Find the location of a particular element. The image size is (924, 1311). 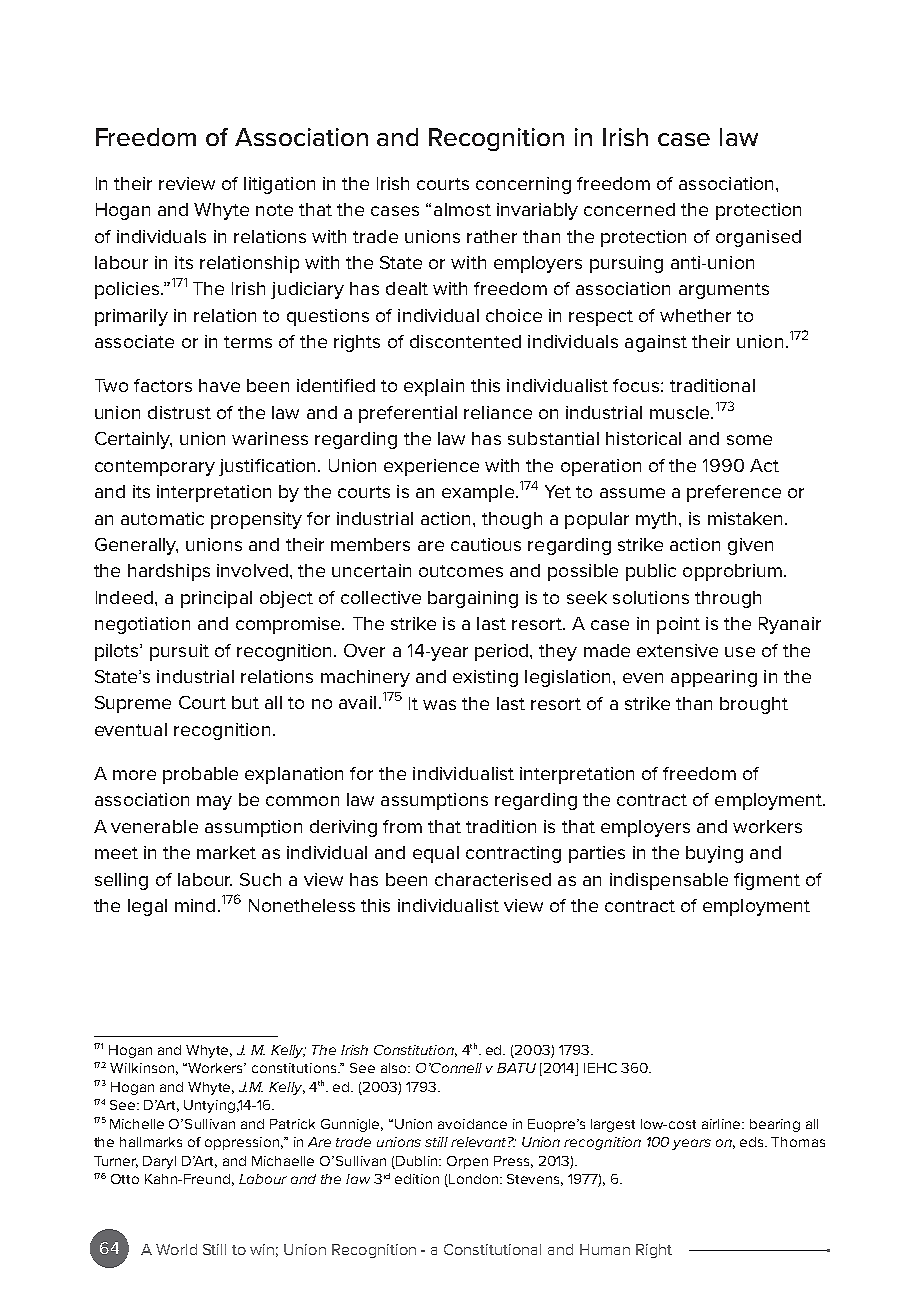

London is located at coordinates (475, 1179).
